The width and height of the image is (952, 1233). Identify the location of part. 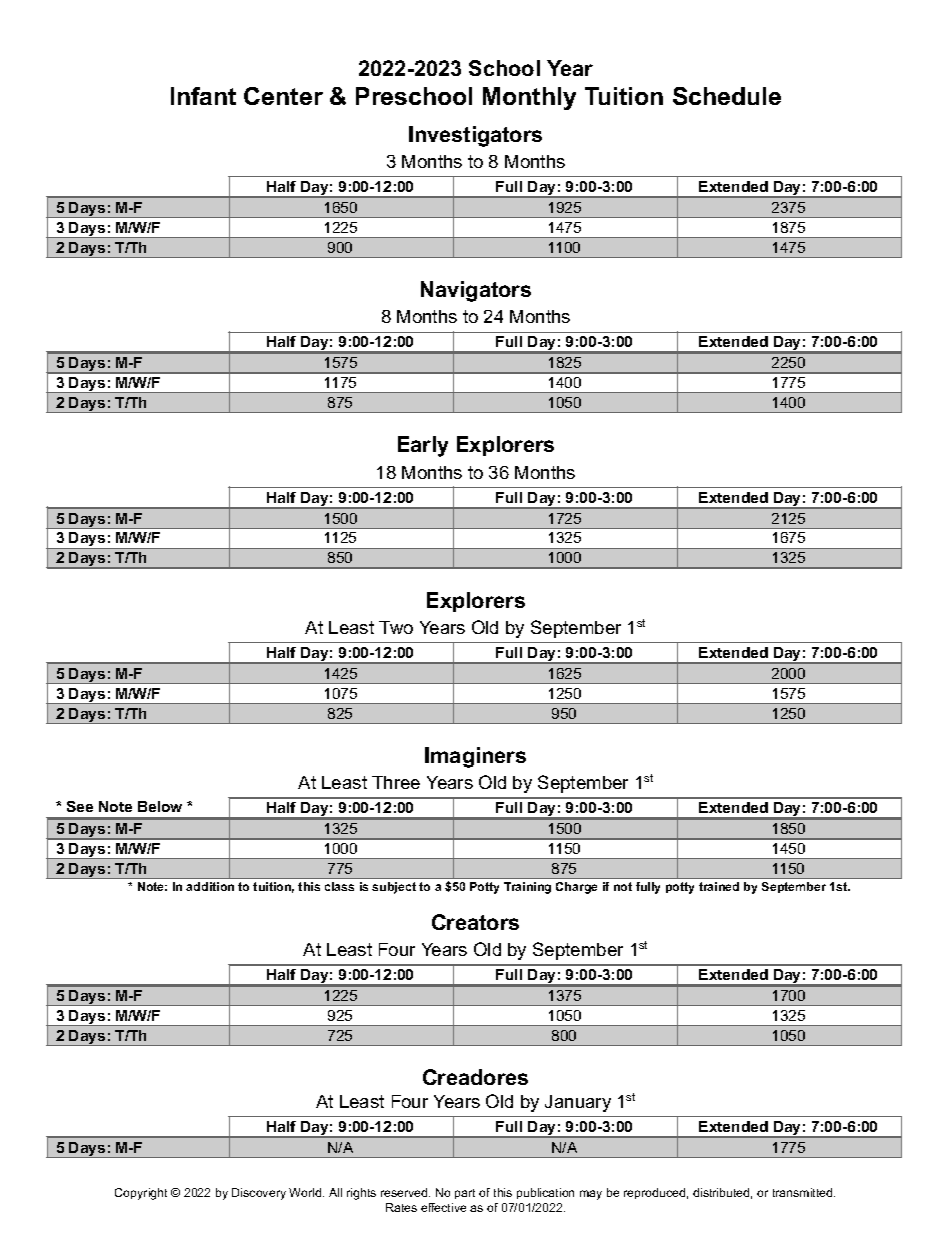
(465, 1194).
